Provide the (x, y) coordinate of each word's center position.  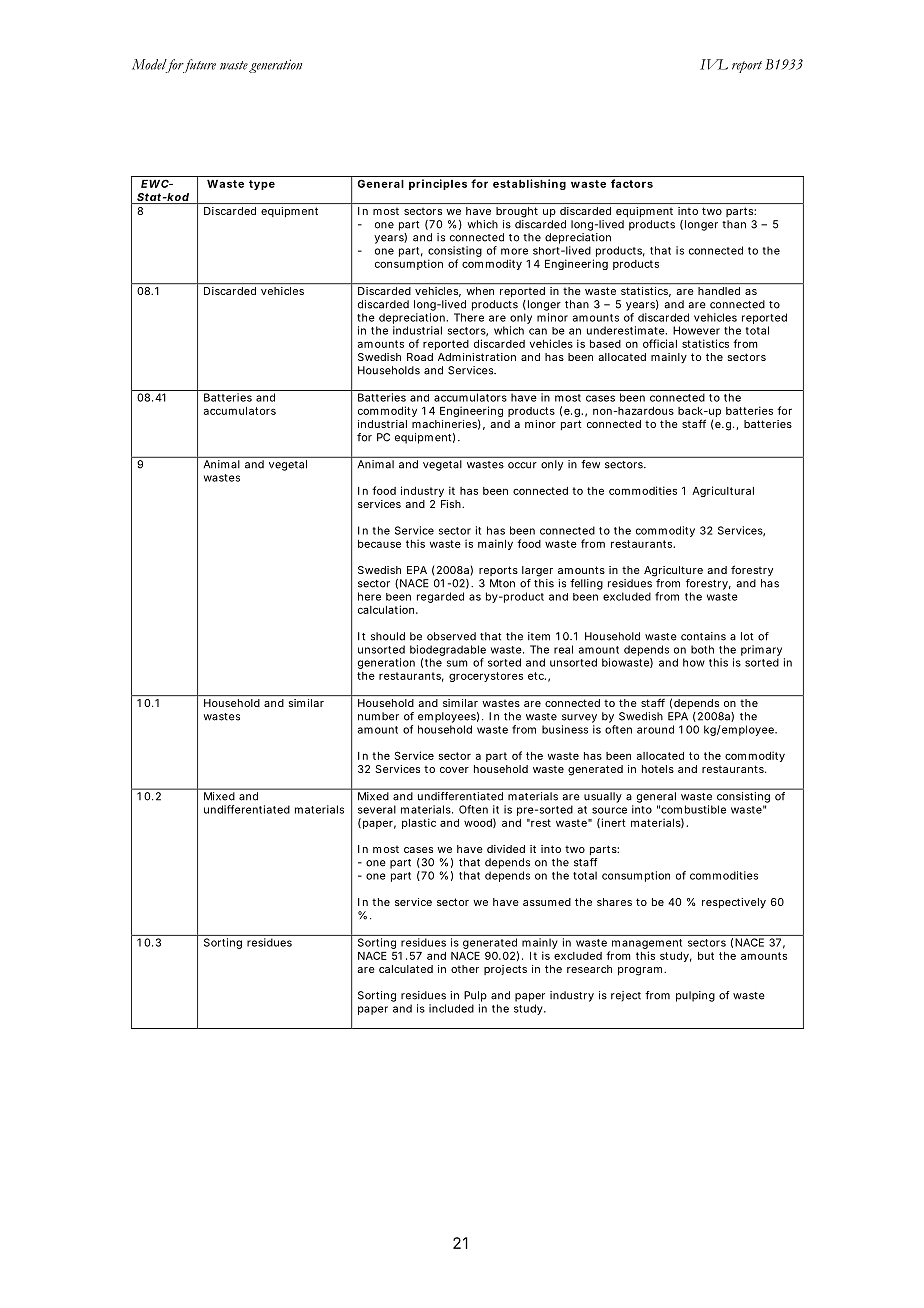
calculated (406, 969)
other (465, 969)
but (706, 956)
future (198, 66)
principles (438, 184)
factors (632, 183)
